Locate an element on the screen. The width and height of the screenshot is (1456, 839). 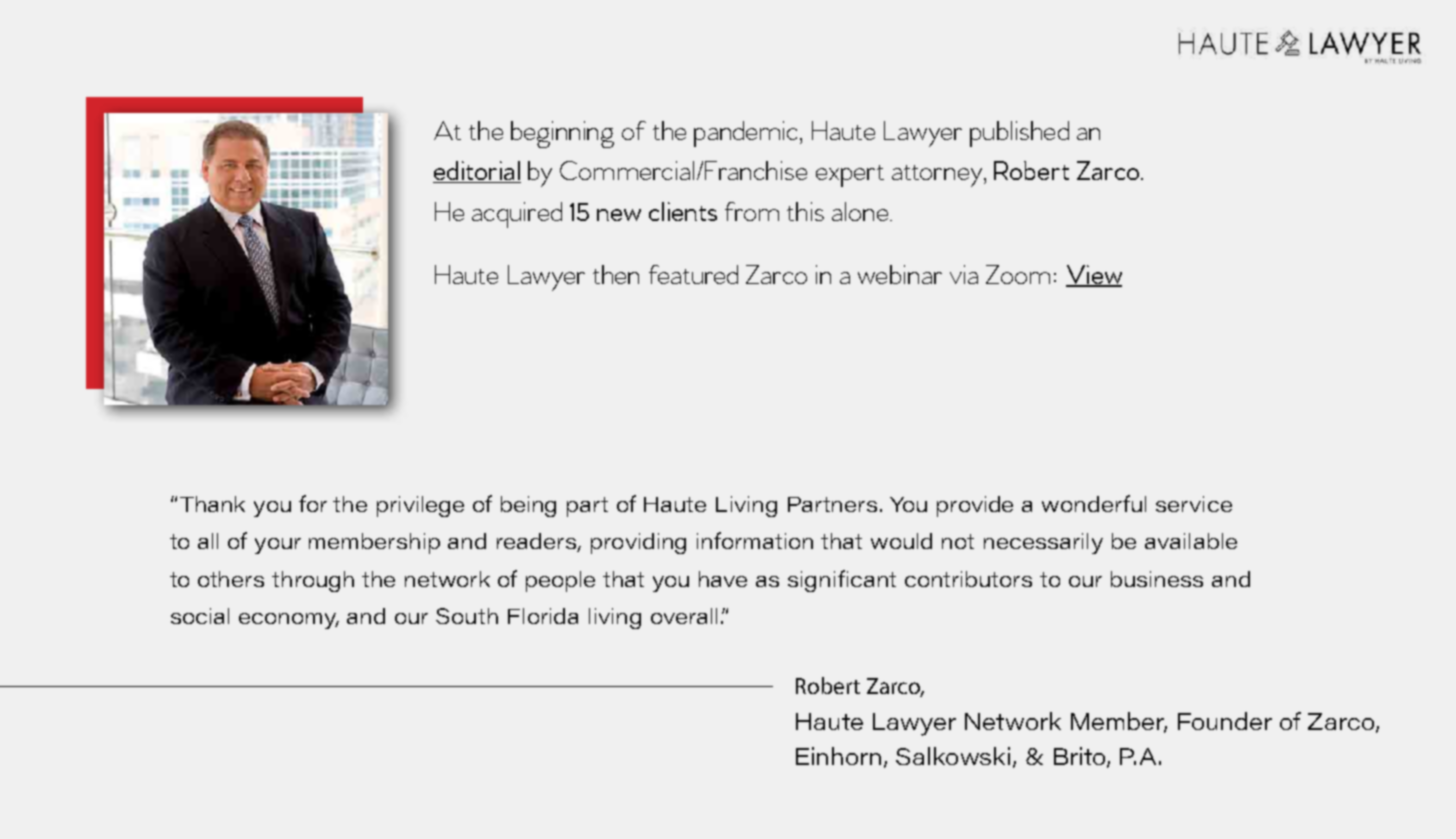
wonderful is located at coordinates (1094, 503).
